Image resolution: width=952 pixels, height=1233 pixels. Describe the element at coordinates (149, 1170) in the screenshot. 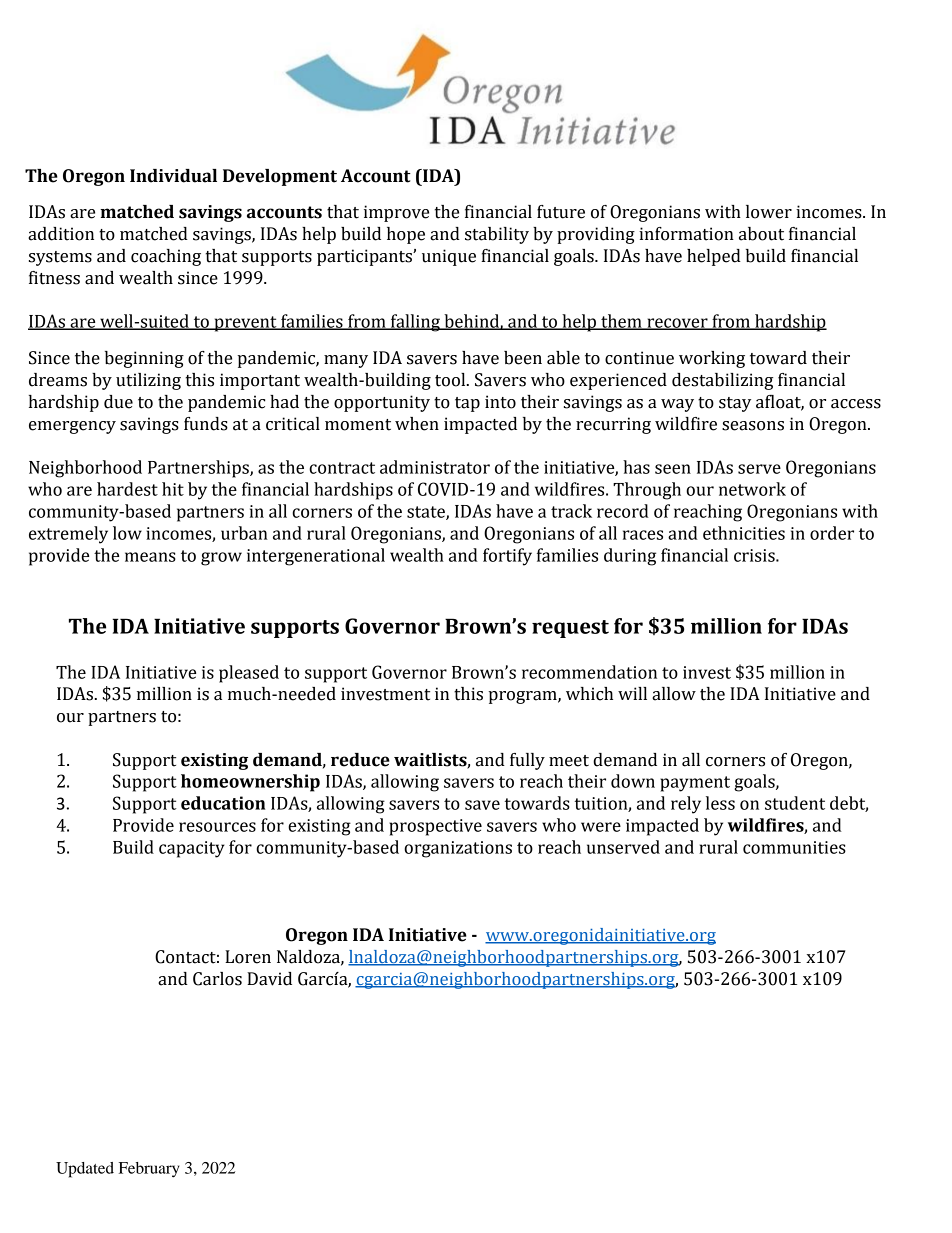

I see `February` at that location.
